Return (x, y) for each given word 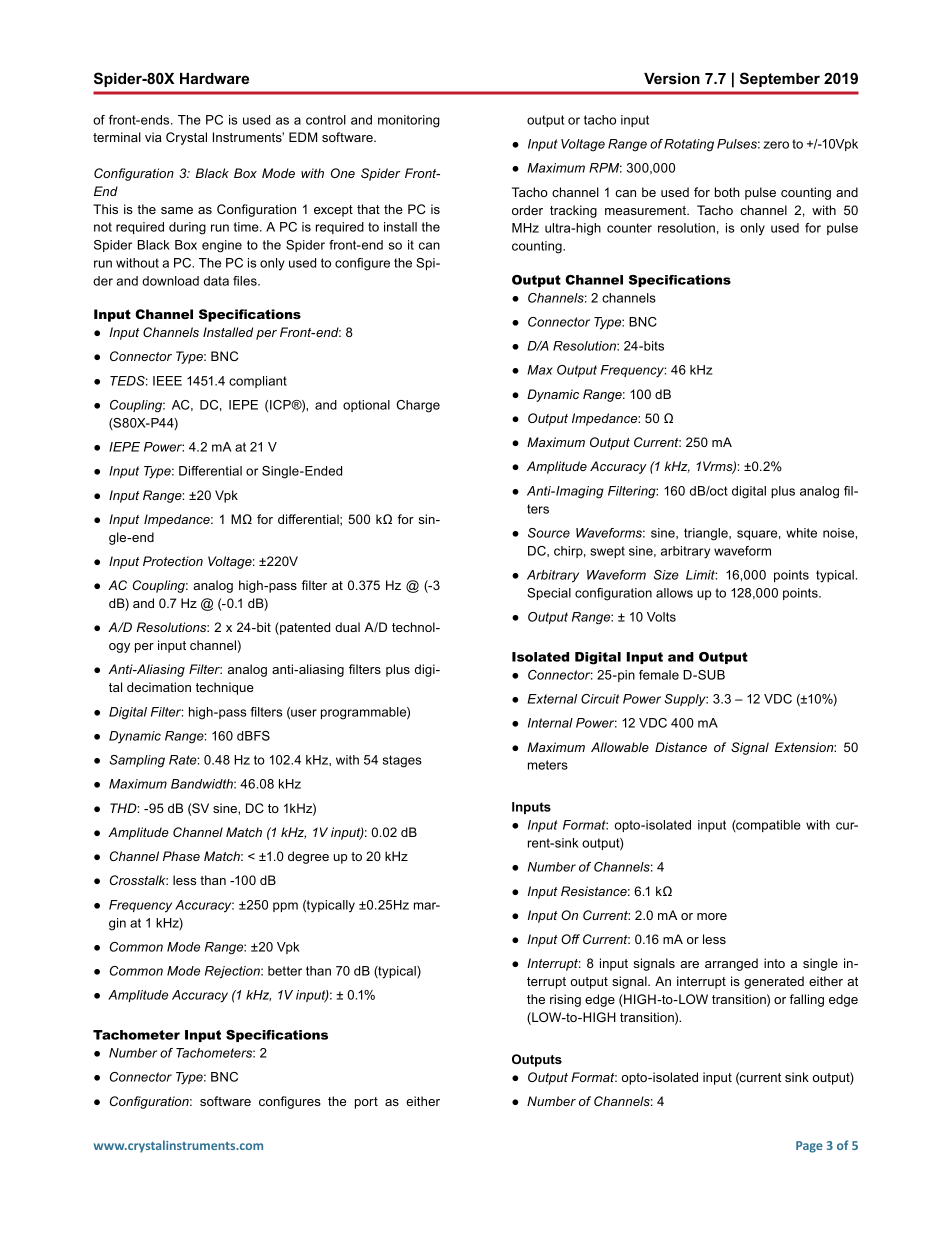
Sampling (137, 761)
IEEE (167, 381)
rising (565, 1000)
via (153, 137)
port (366, 1103)
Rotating (689, 145)
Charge (418, 406)
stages (402, 761)
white (801, 533)
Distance (681, 747)
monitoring (409, 121)
